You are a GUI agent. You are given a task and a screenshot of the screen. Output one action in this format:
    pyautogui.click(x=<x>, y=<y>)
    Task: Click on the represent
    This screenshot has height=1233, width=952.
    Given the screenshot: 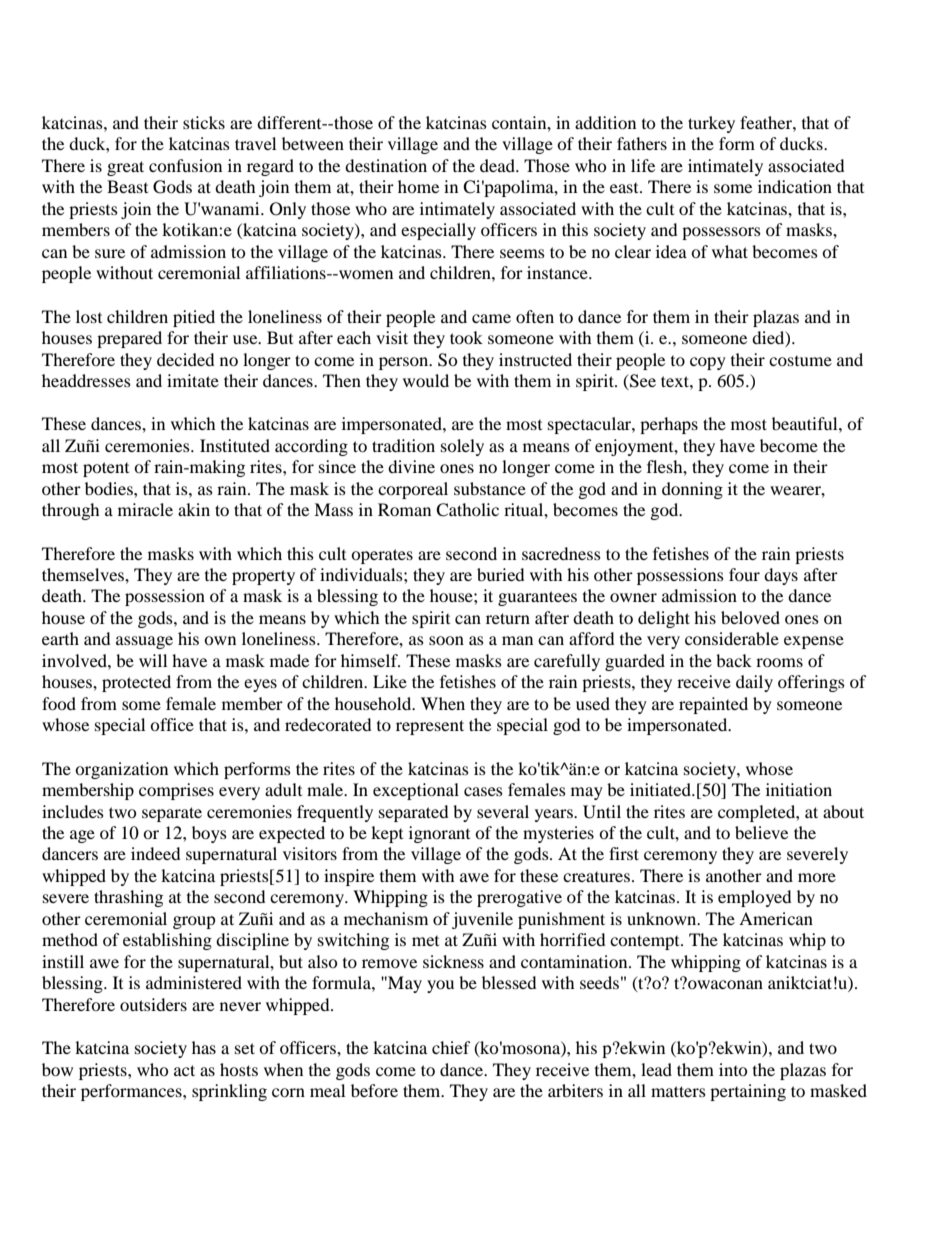 What is the action you would take?
    pyautogui.click(x=430, y=727)
